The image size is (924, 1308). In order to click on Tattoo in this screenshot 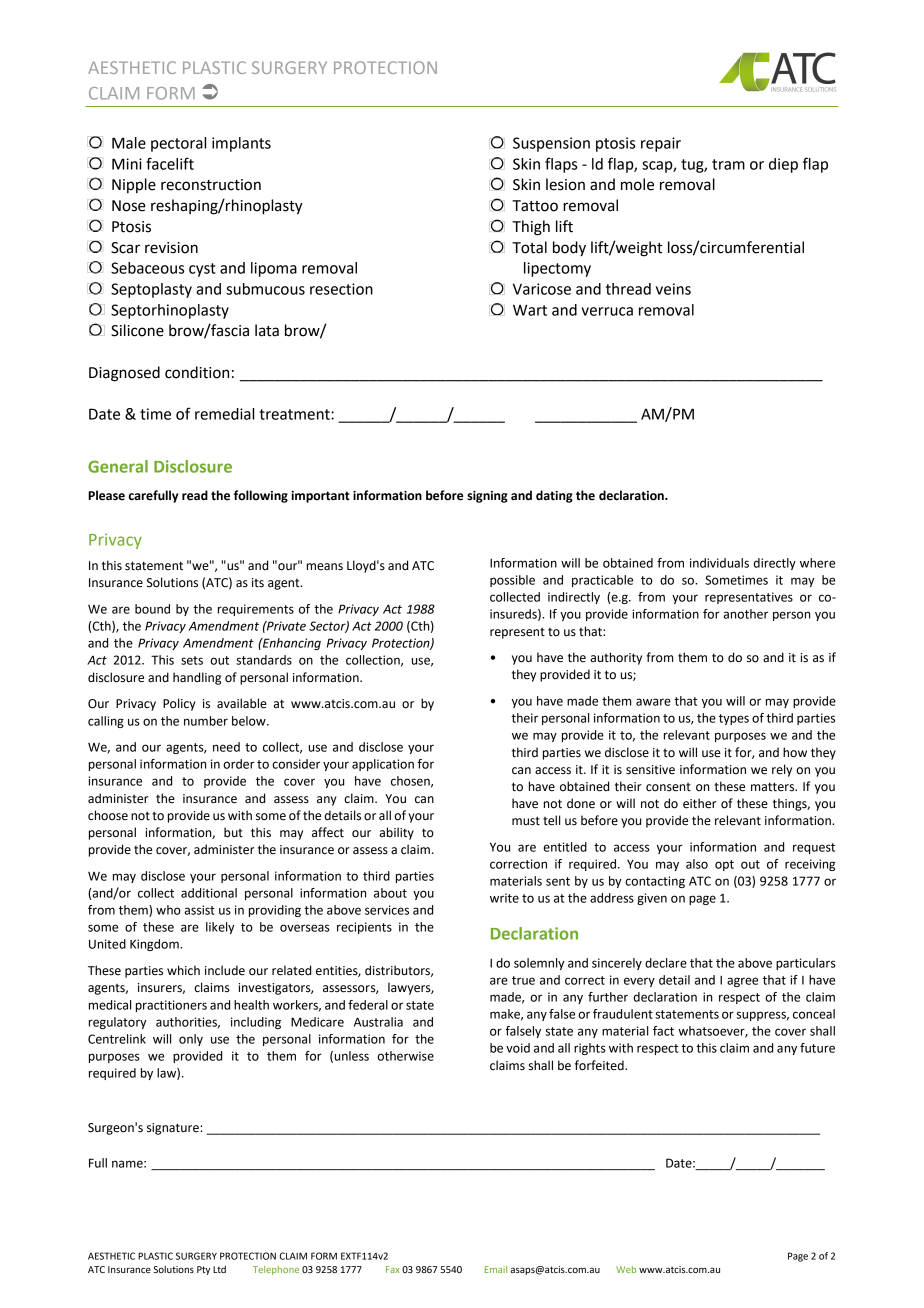, I will do `click(535, 206)`.
